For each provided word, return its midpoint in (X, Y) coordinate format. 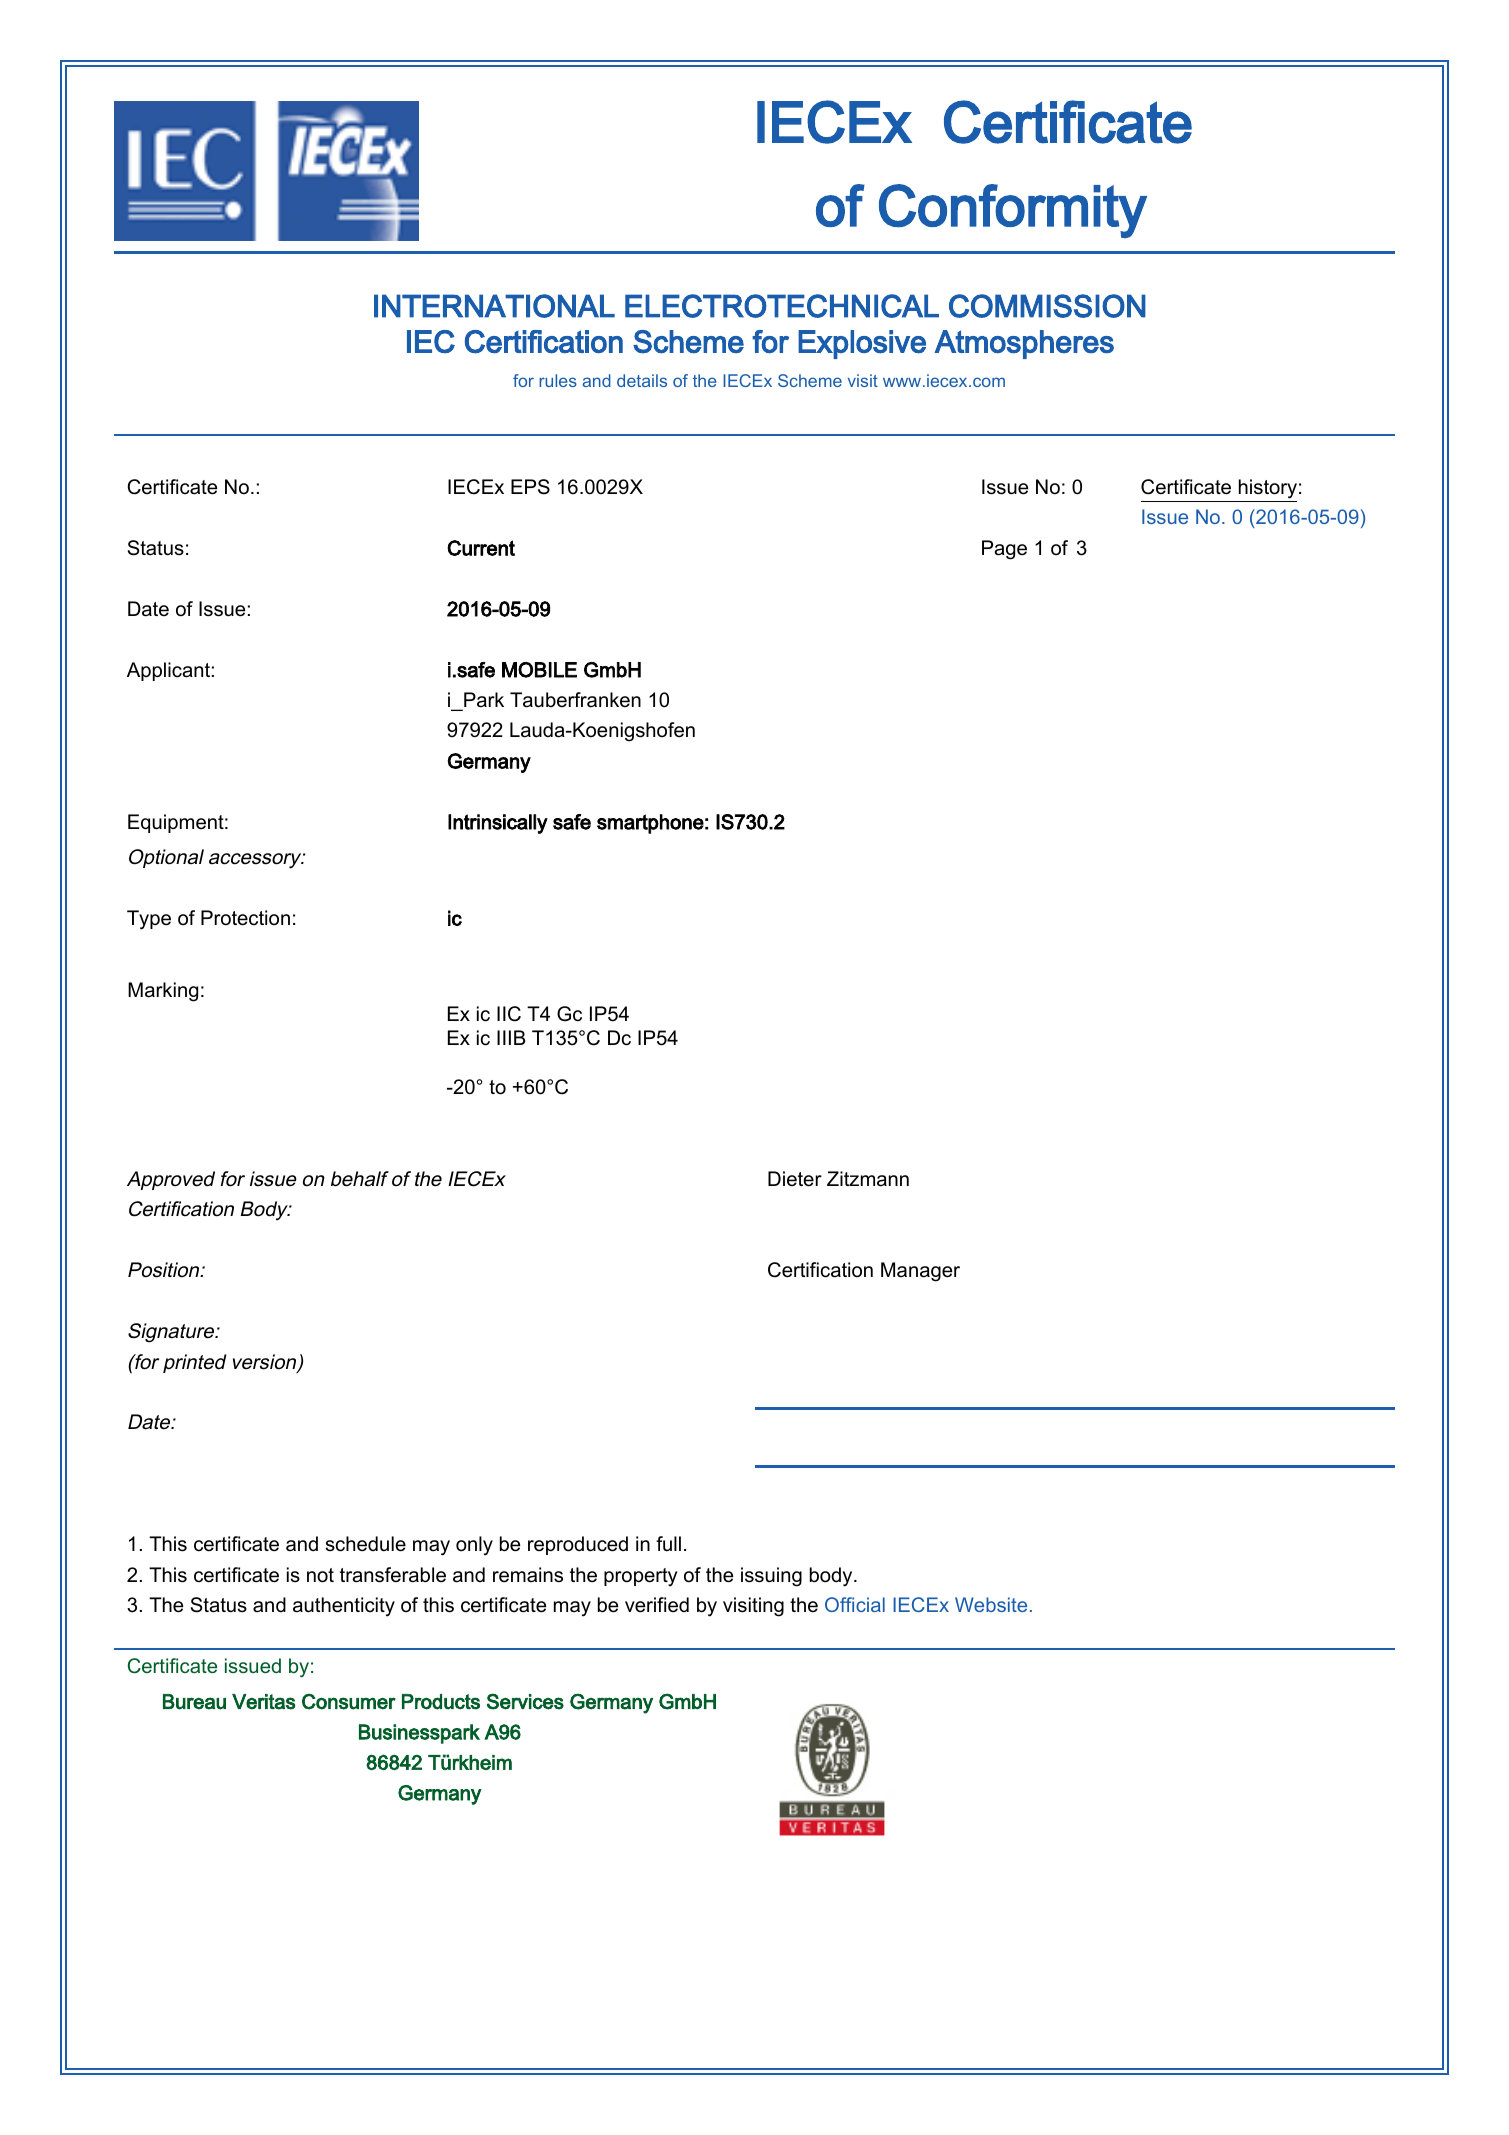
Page (1004, 550)
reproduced (578, 1545)
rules (558, 380)
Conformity (1013, 211)
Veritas (264, 1702)
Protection (245, 918)
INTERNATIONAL (494, 306)
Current (481, 548)
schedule (366, 1544)
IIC (509, 1014)
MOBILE (539, 670)
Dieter (795, 1179)
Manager (920, 1272)
